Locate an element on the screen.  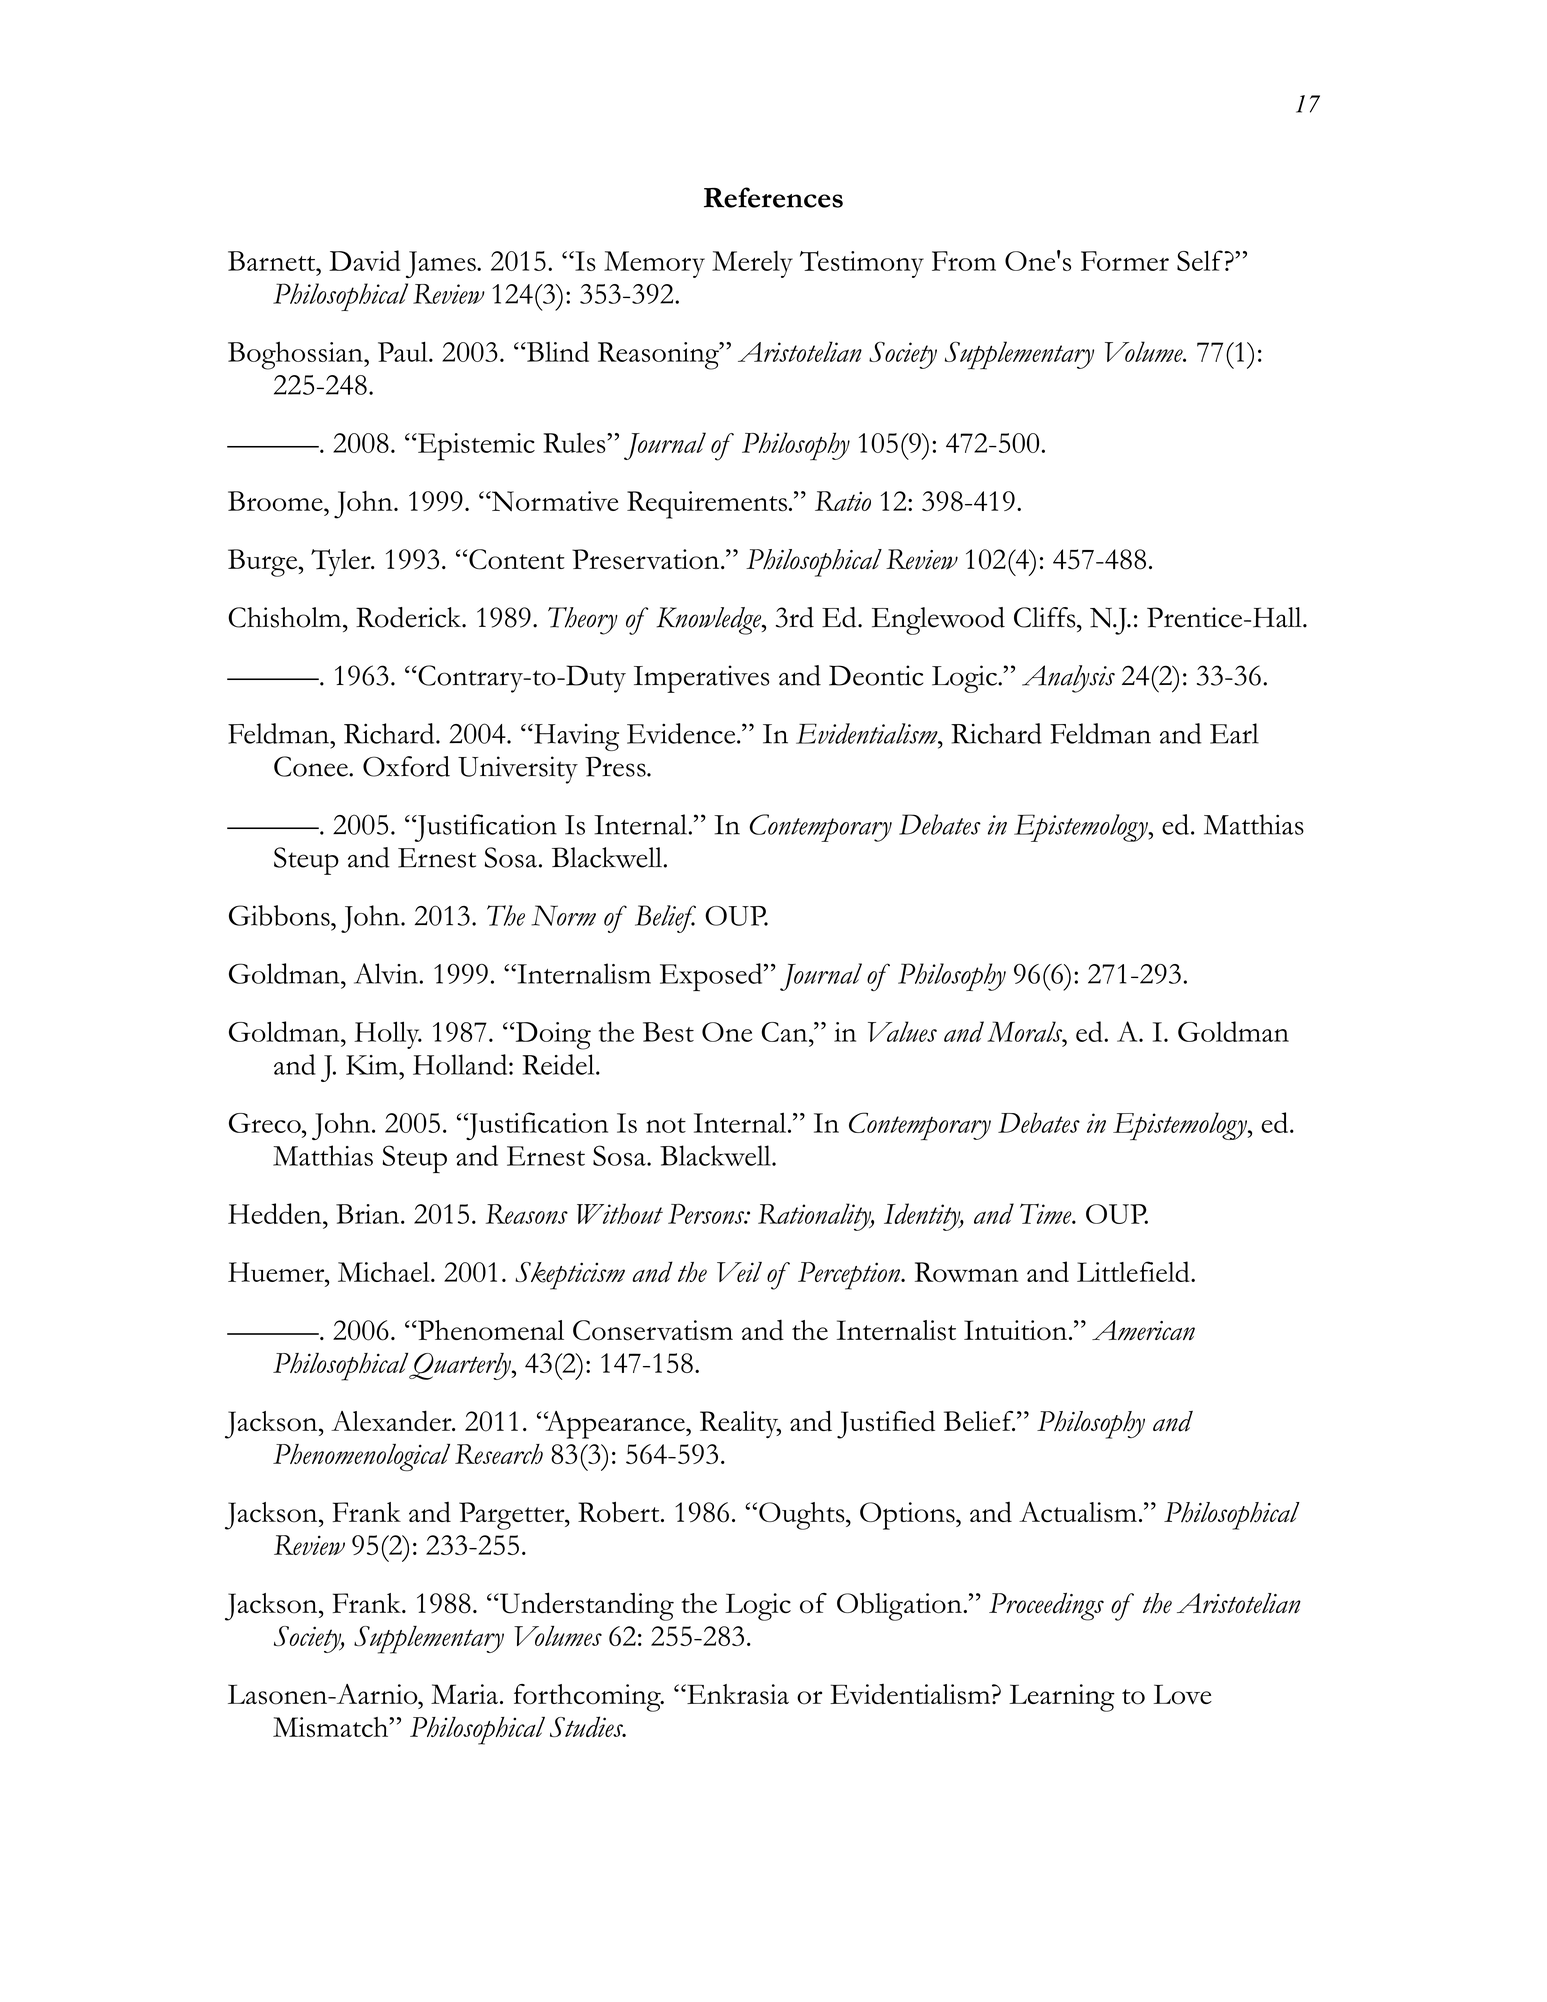
Exposed is located at coordinates (712, 977).
